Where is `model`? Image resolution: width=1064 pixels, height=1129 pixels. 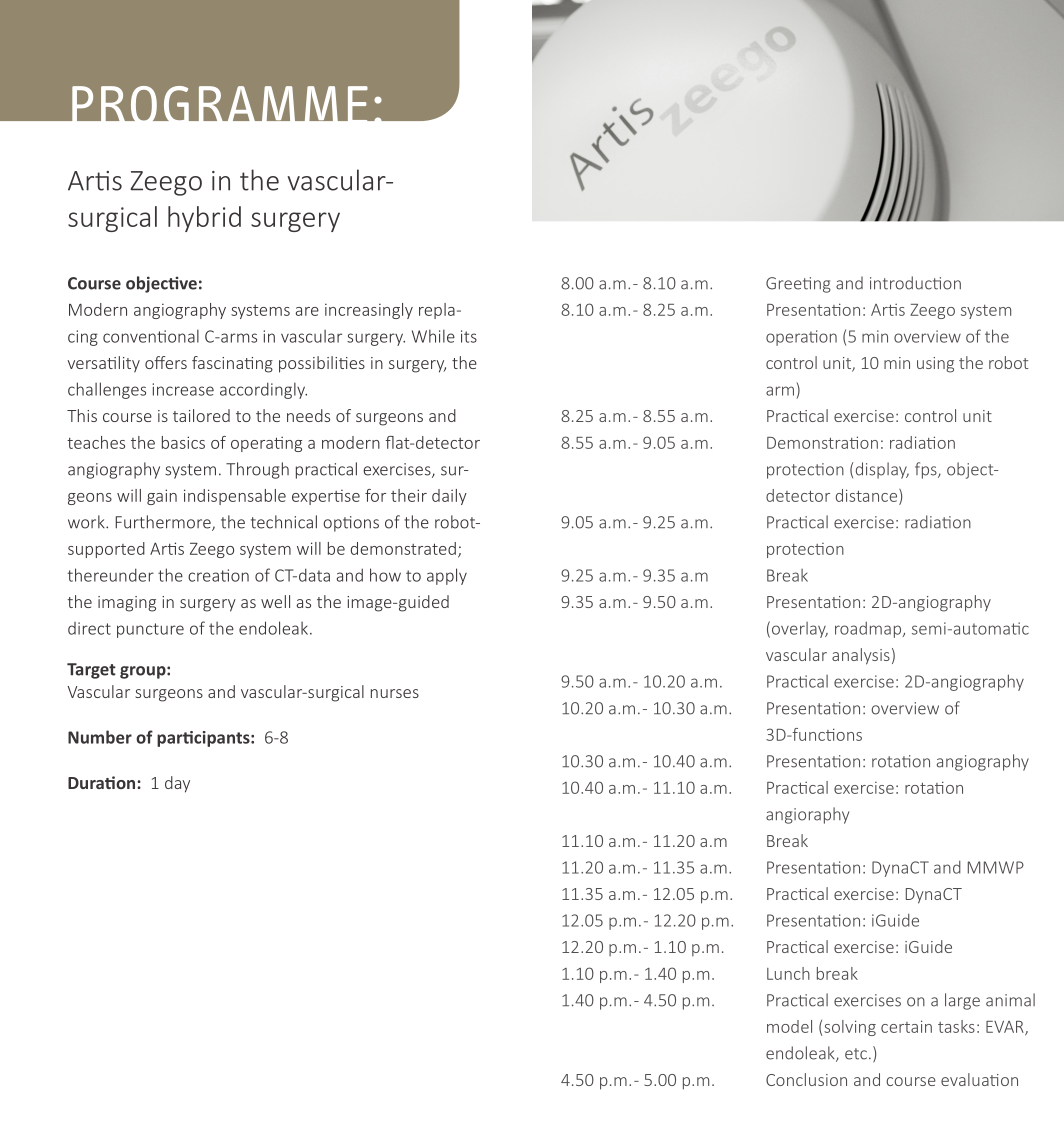 model is located at coordinates (789, 1026).
